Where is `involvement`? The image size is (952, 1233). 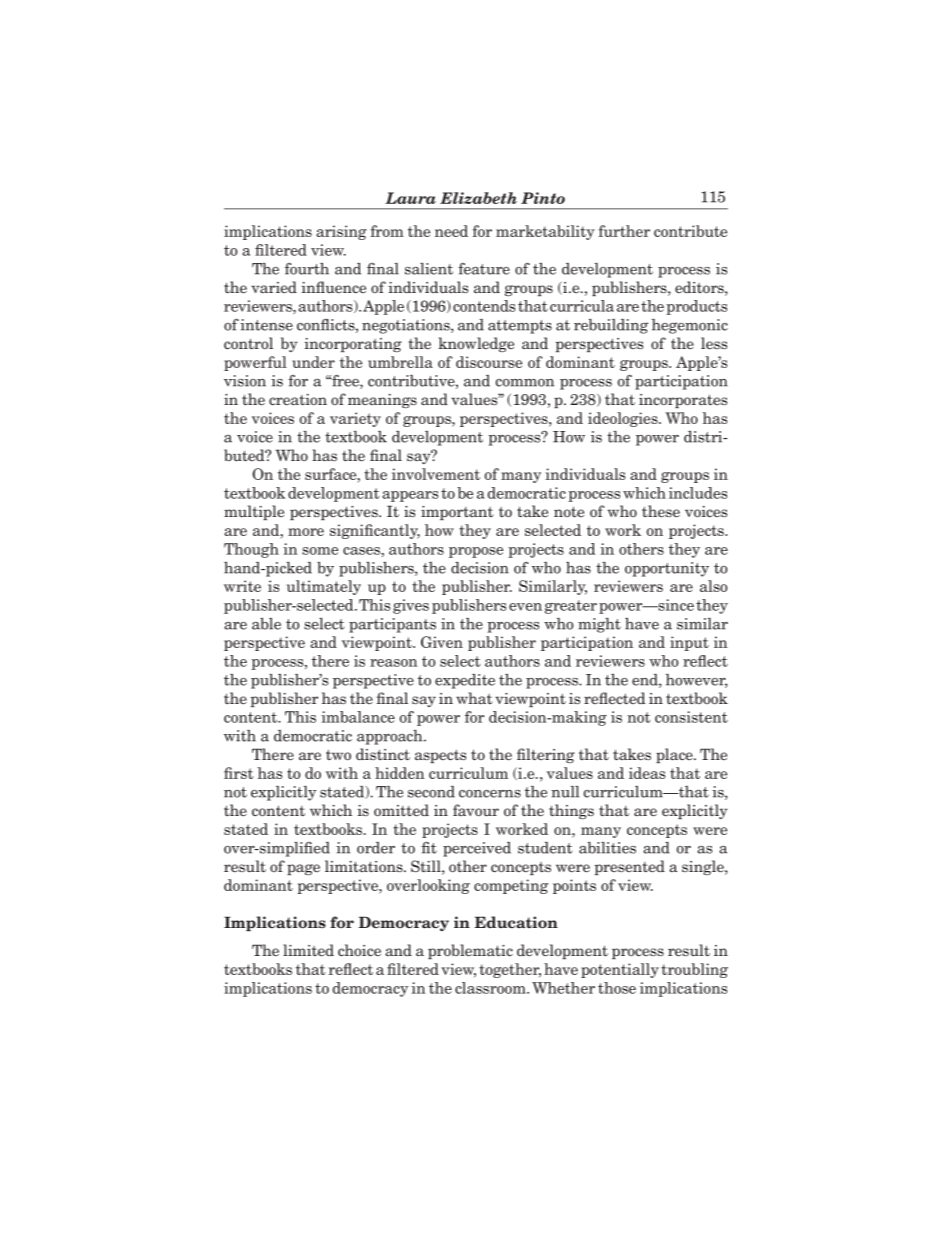
involvement is located at coordinates (436, 474).
